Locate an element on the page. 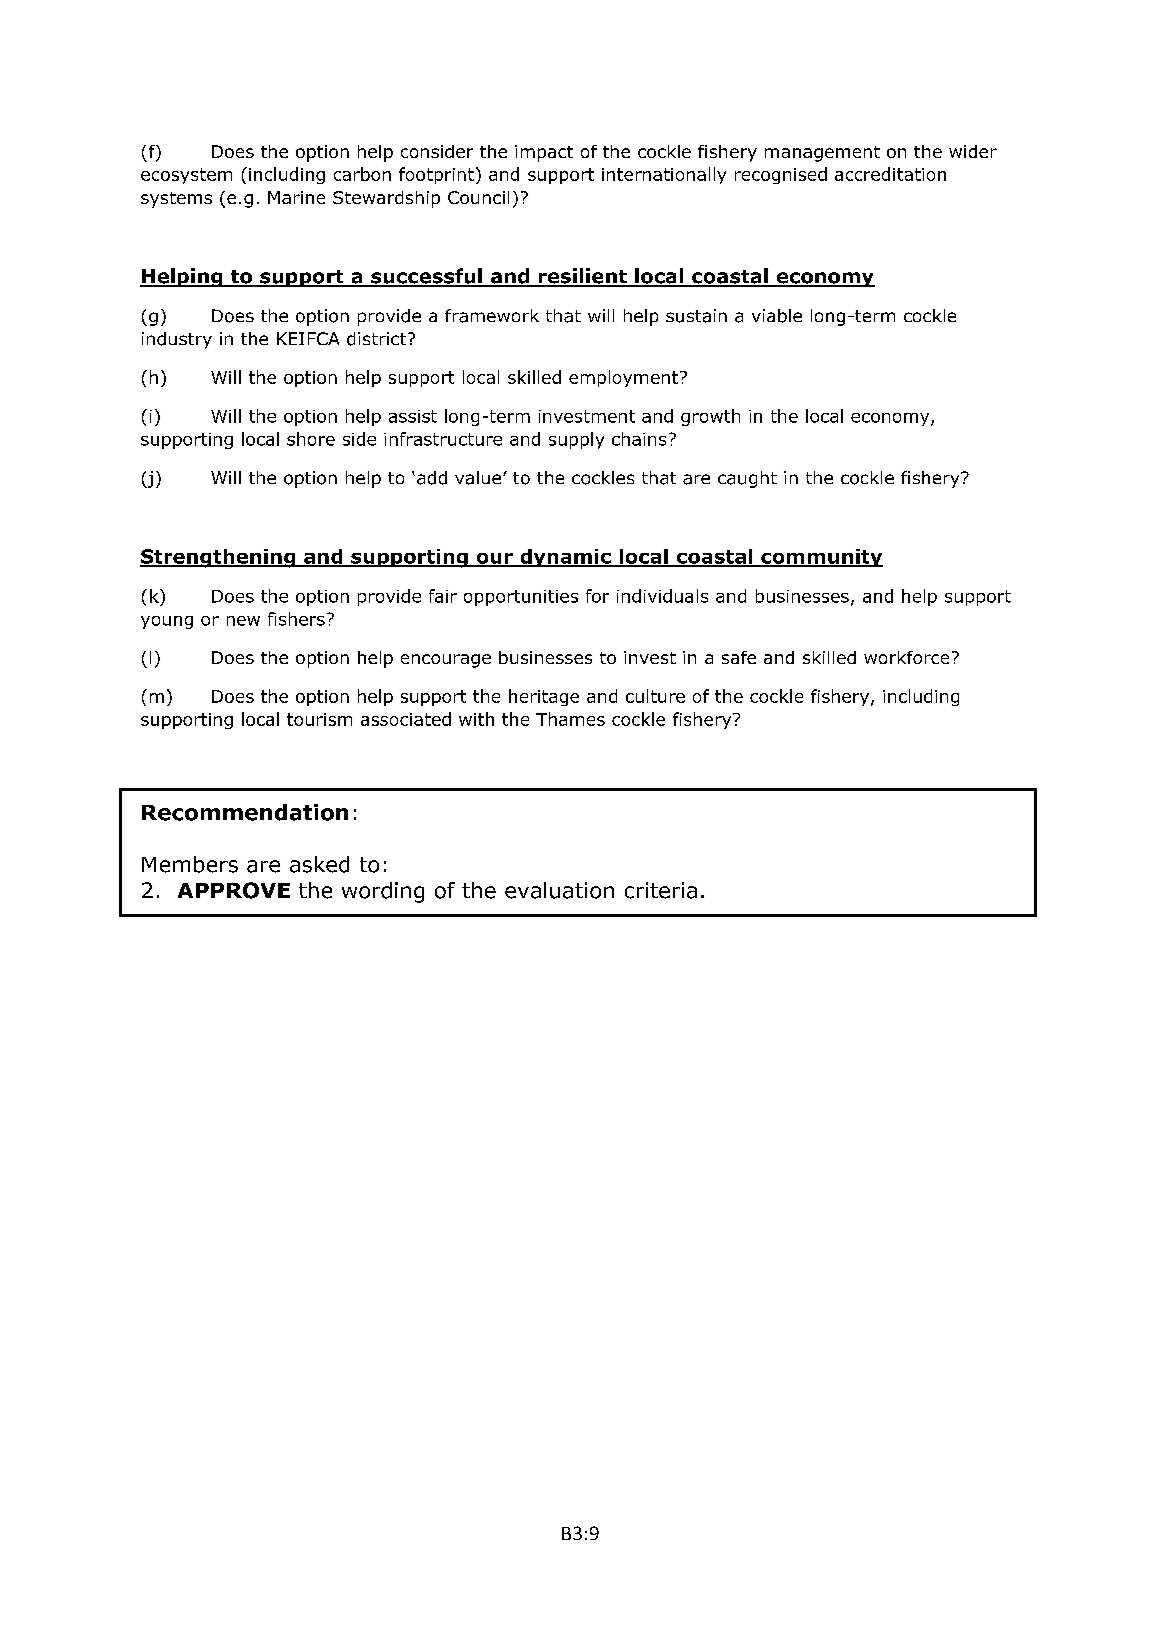 Image resolution: width=1160 pixels, height=1641 pixels. criteria is located at coordinates (661, 890).
